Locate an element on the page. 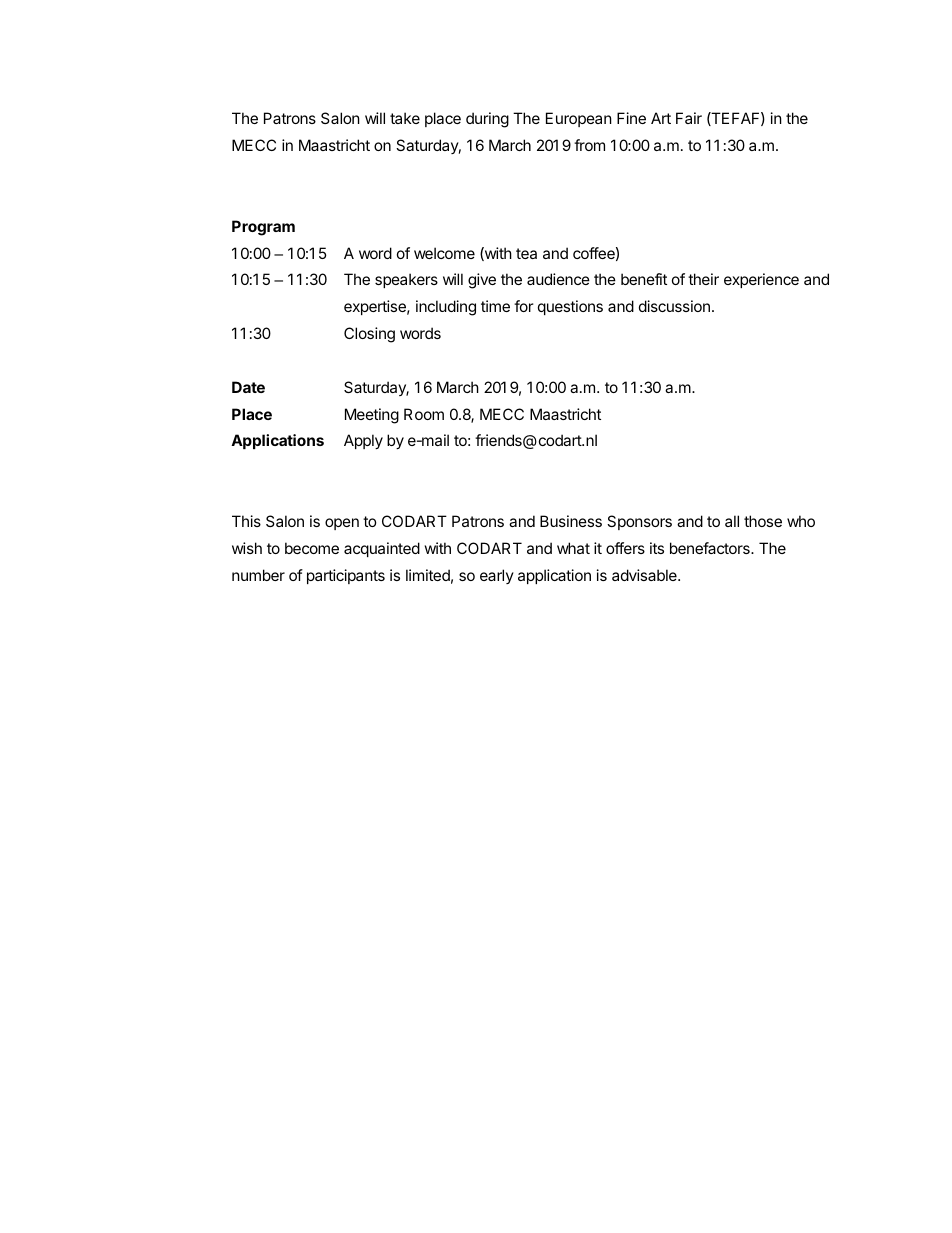  Closing is located at coordinates (369, 335).
